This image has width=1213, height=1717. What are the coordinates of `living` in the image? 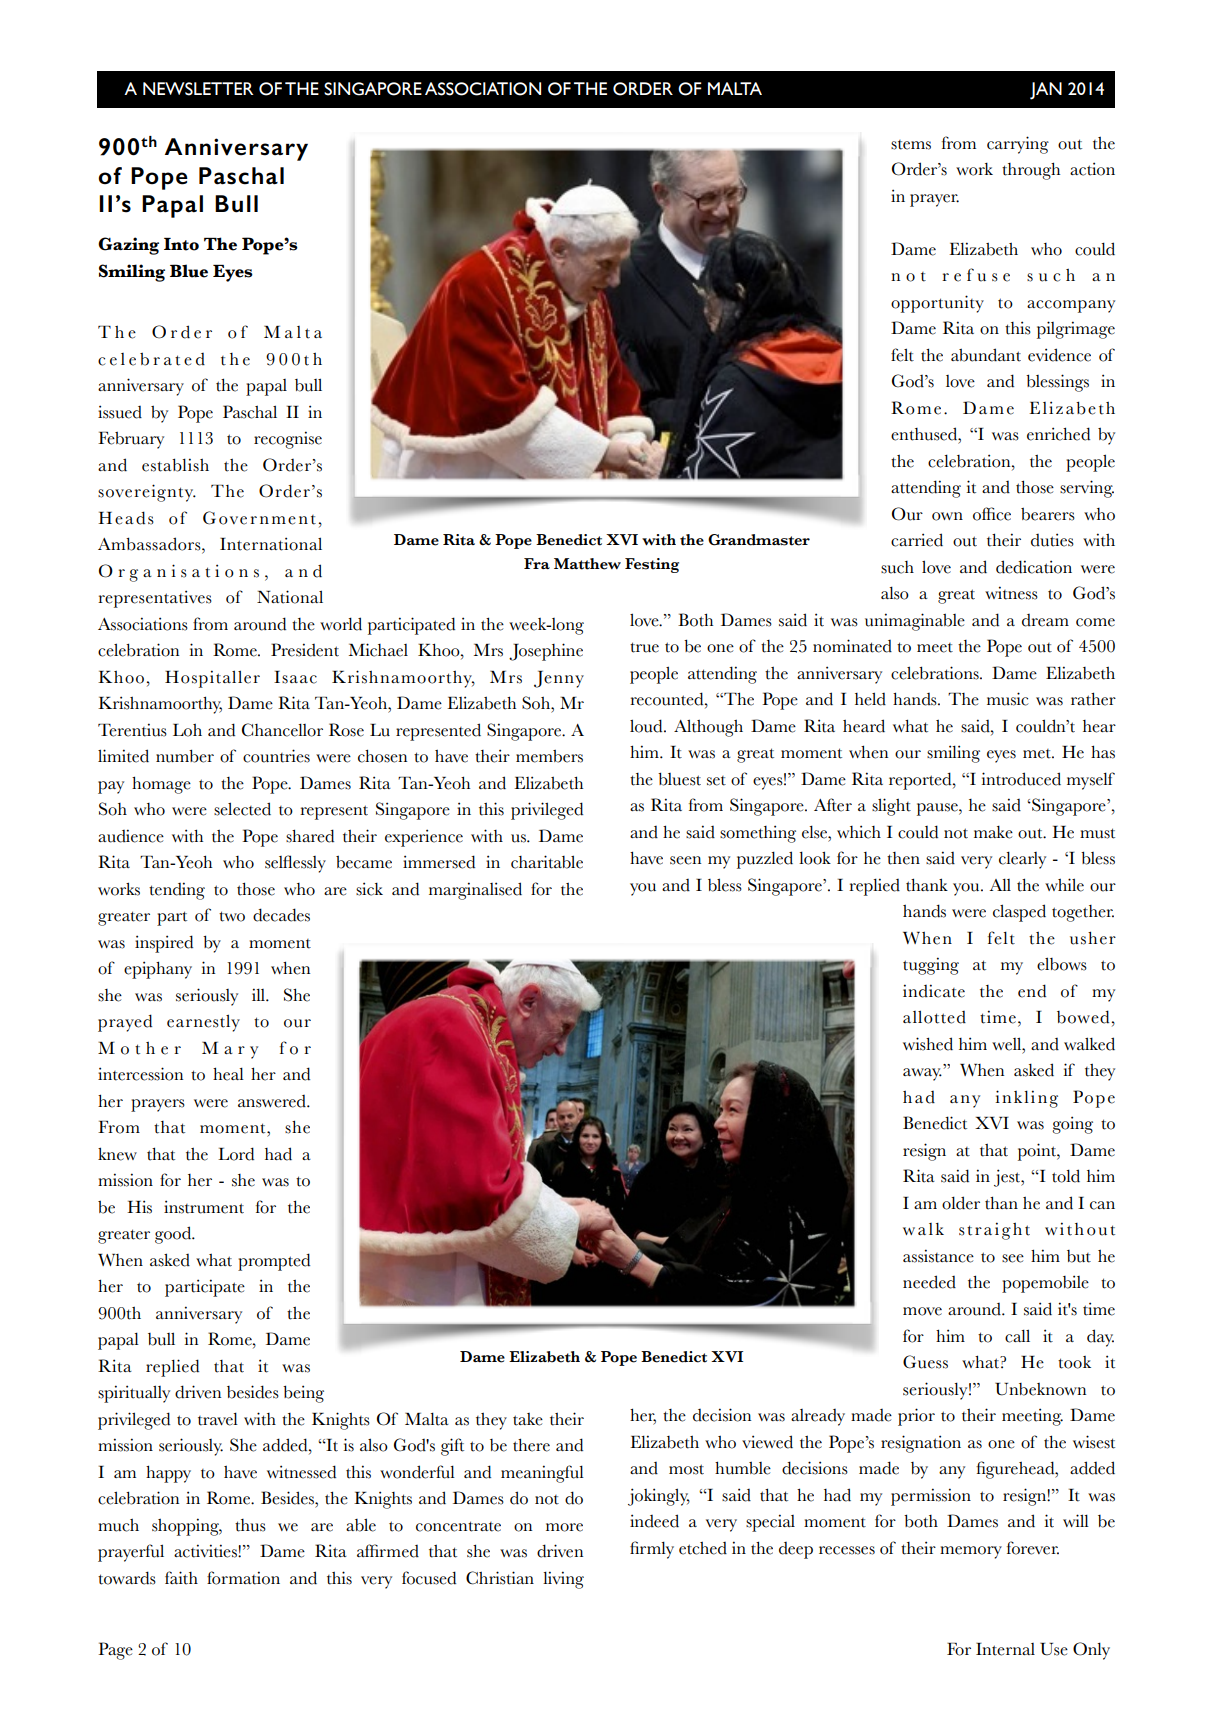 It's located at (563, 1580).
